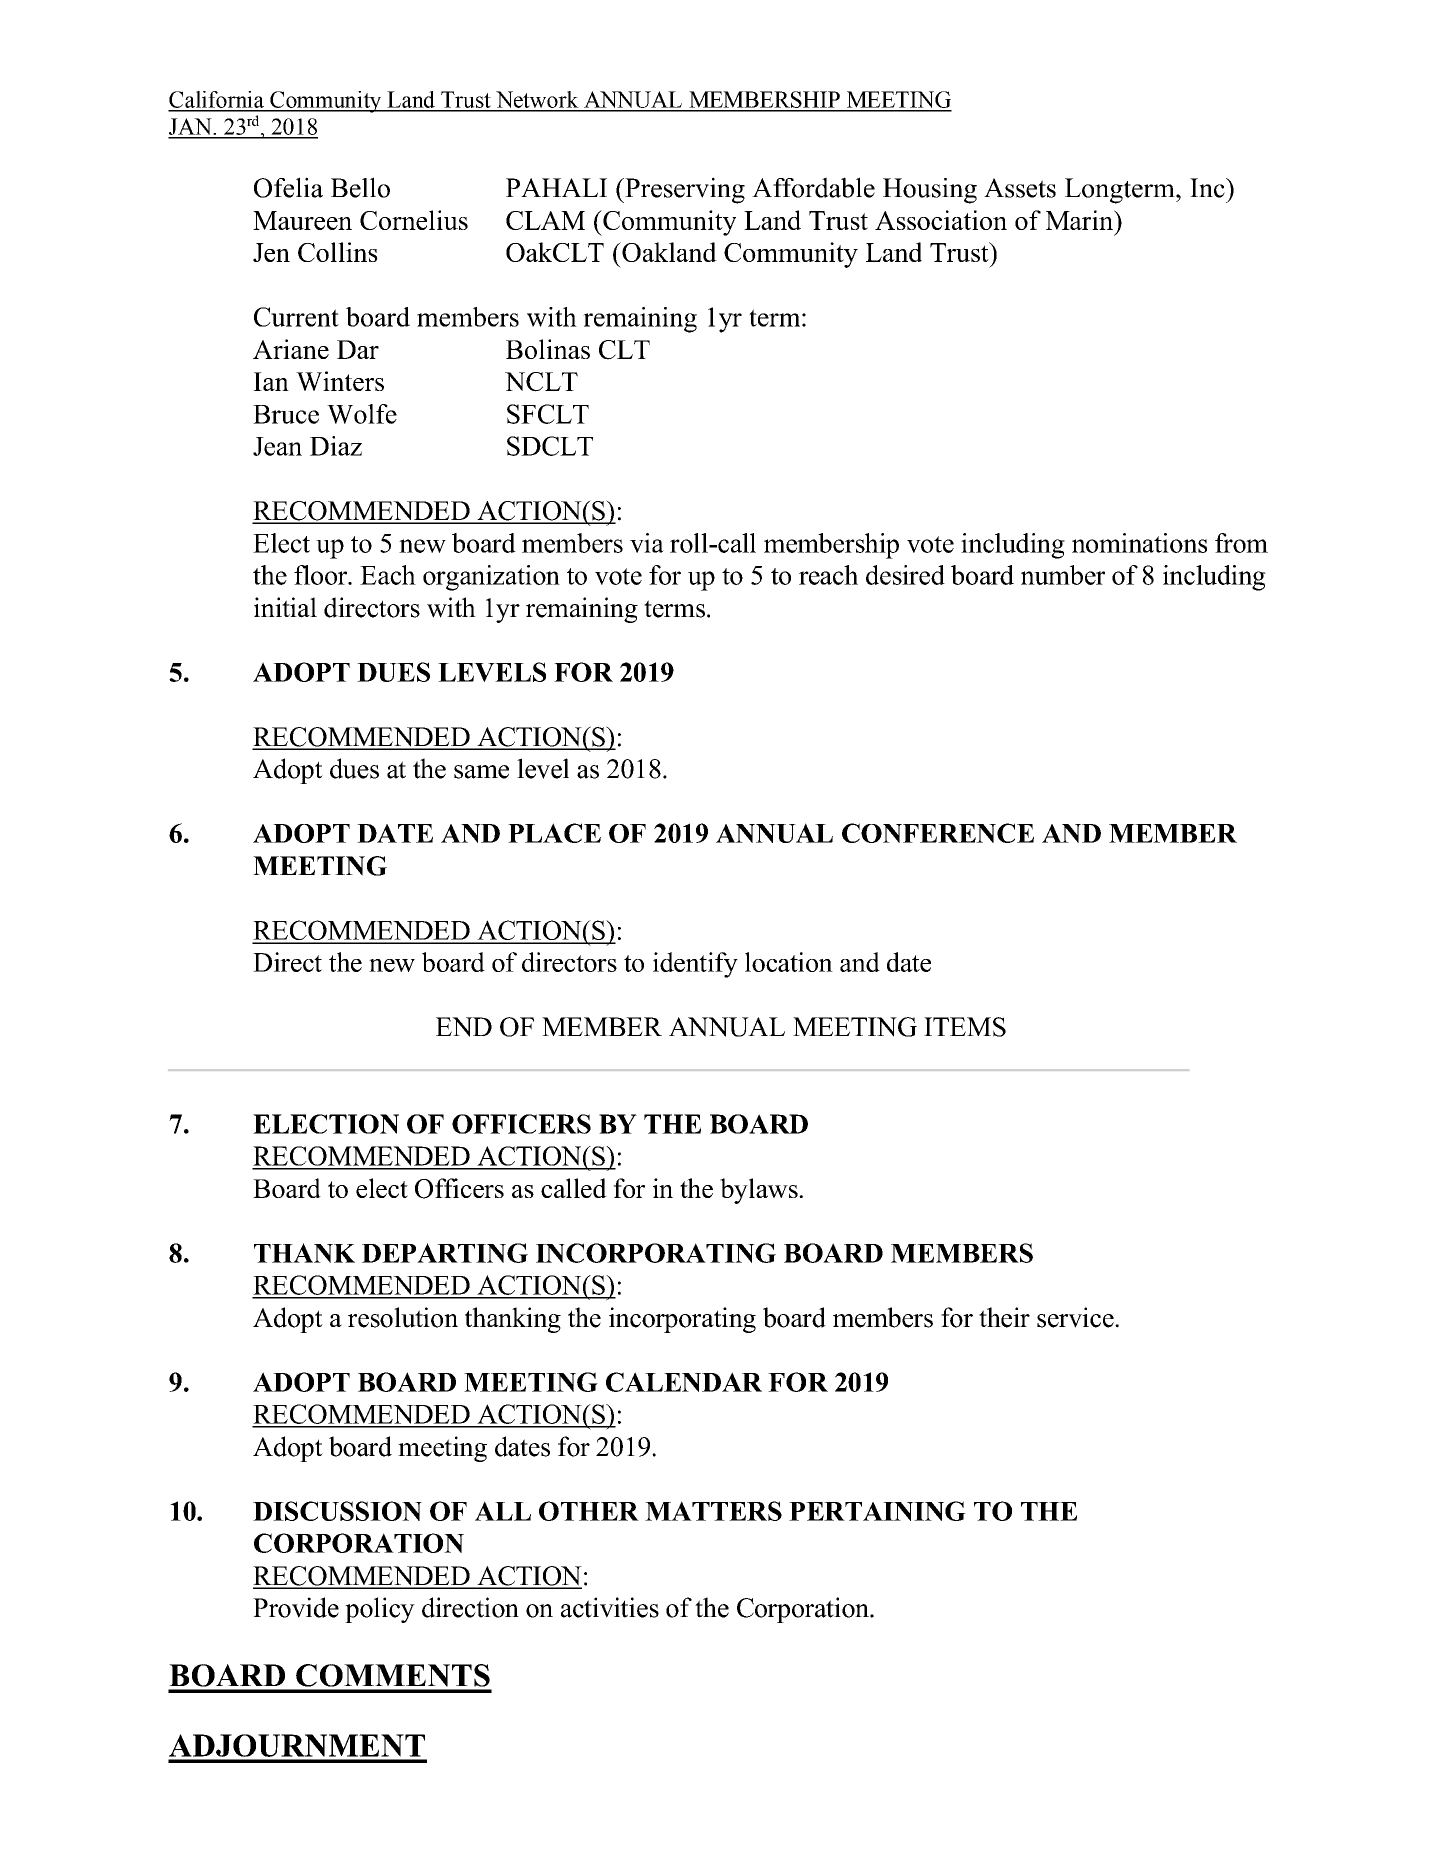 The height and width of the screenshot is (1852, 1431). Describe the element at coordinates (877, 1511) in the screenshot. I see `PERTAINING` at that location.
